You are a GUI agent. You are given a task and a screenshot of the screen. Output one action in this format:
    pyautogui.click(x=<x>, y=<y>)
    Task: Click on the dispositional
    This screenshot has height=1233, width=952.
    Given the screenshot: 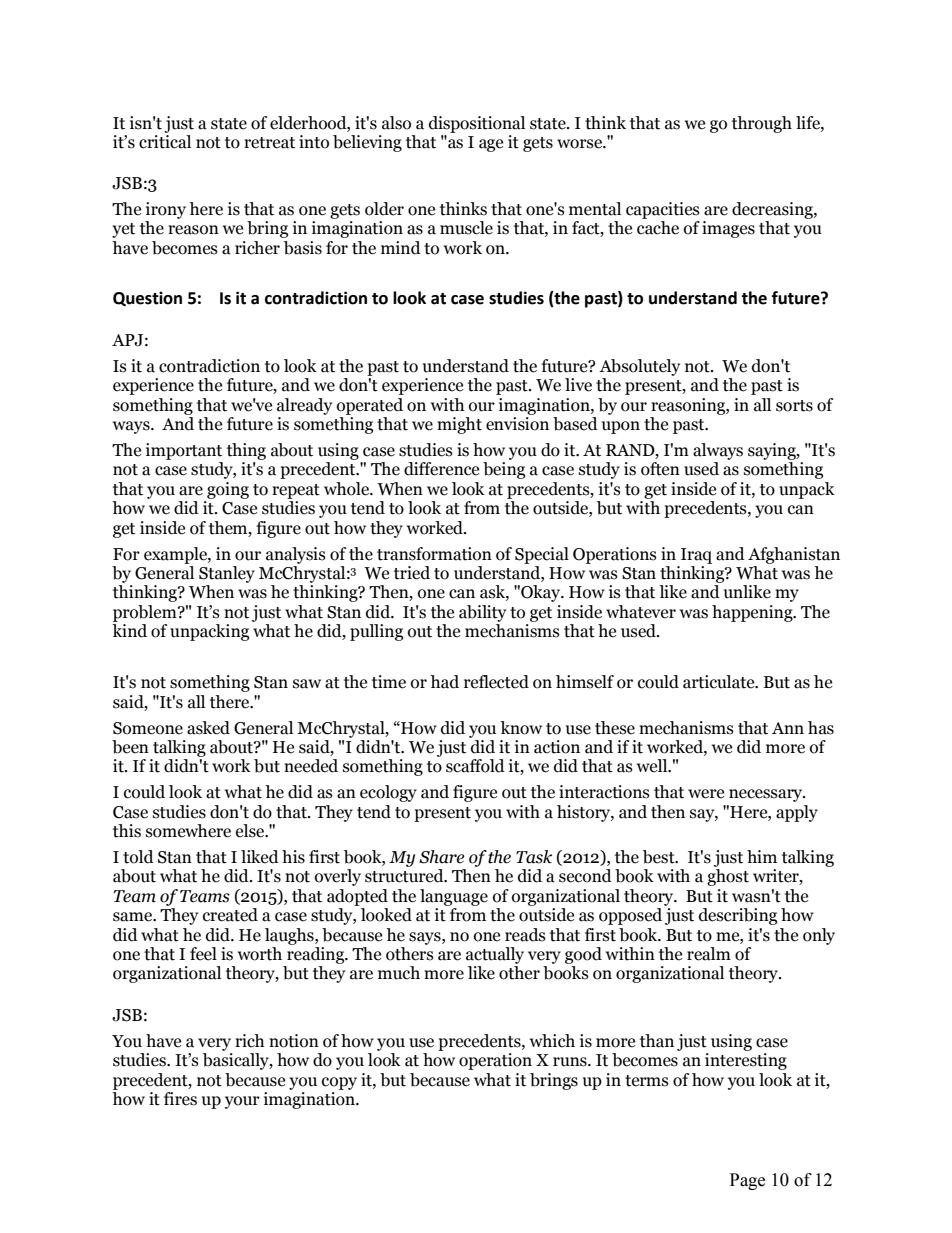 What is the action you would take?
    pyautogui.click(x=477, y=124)
